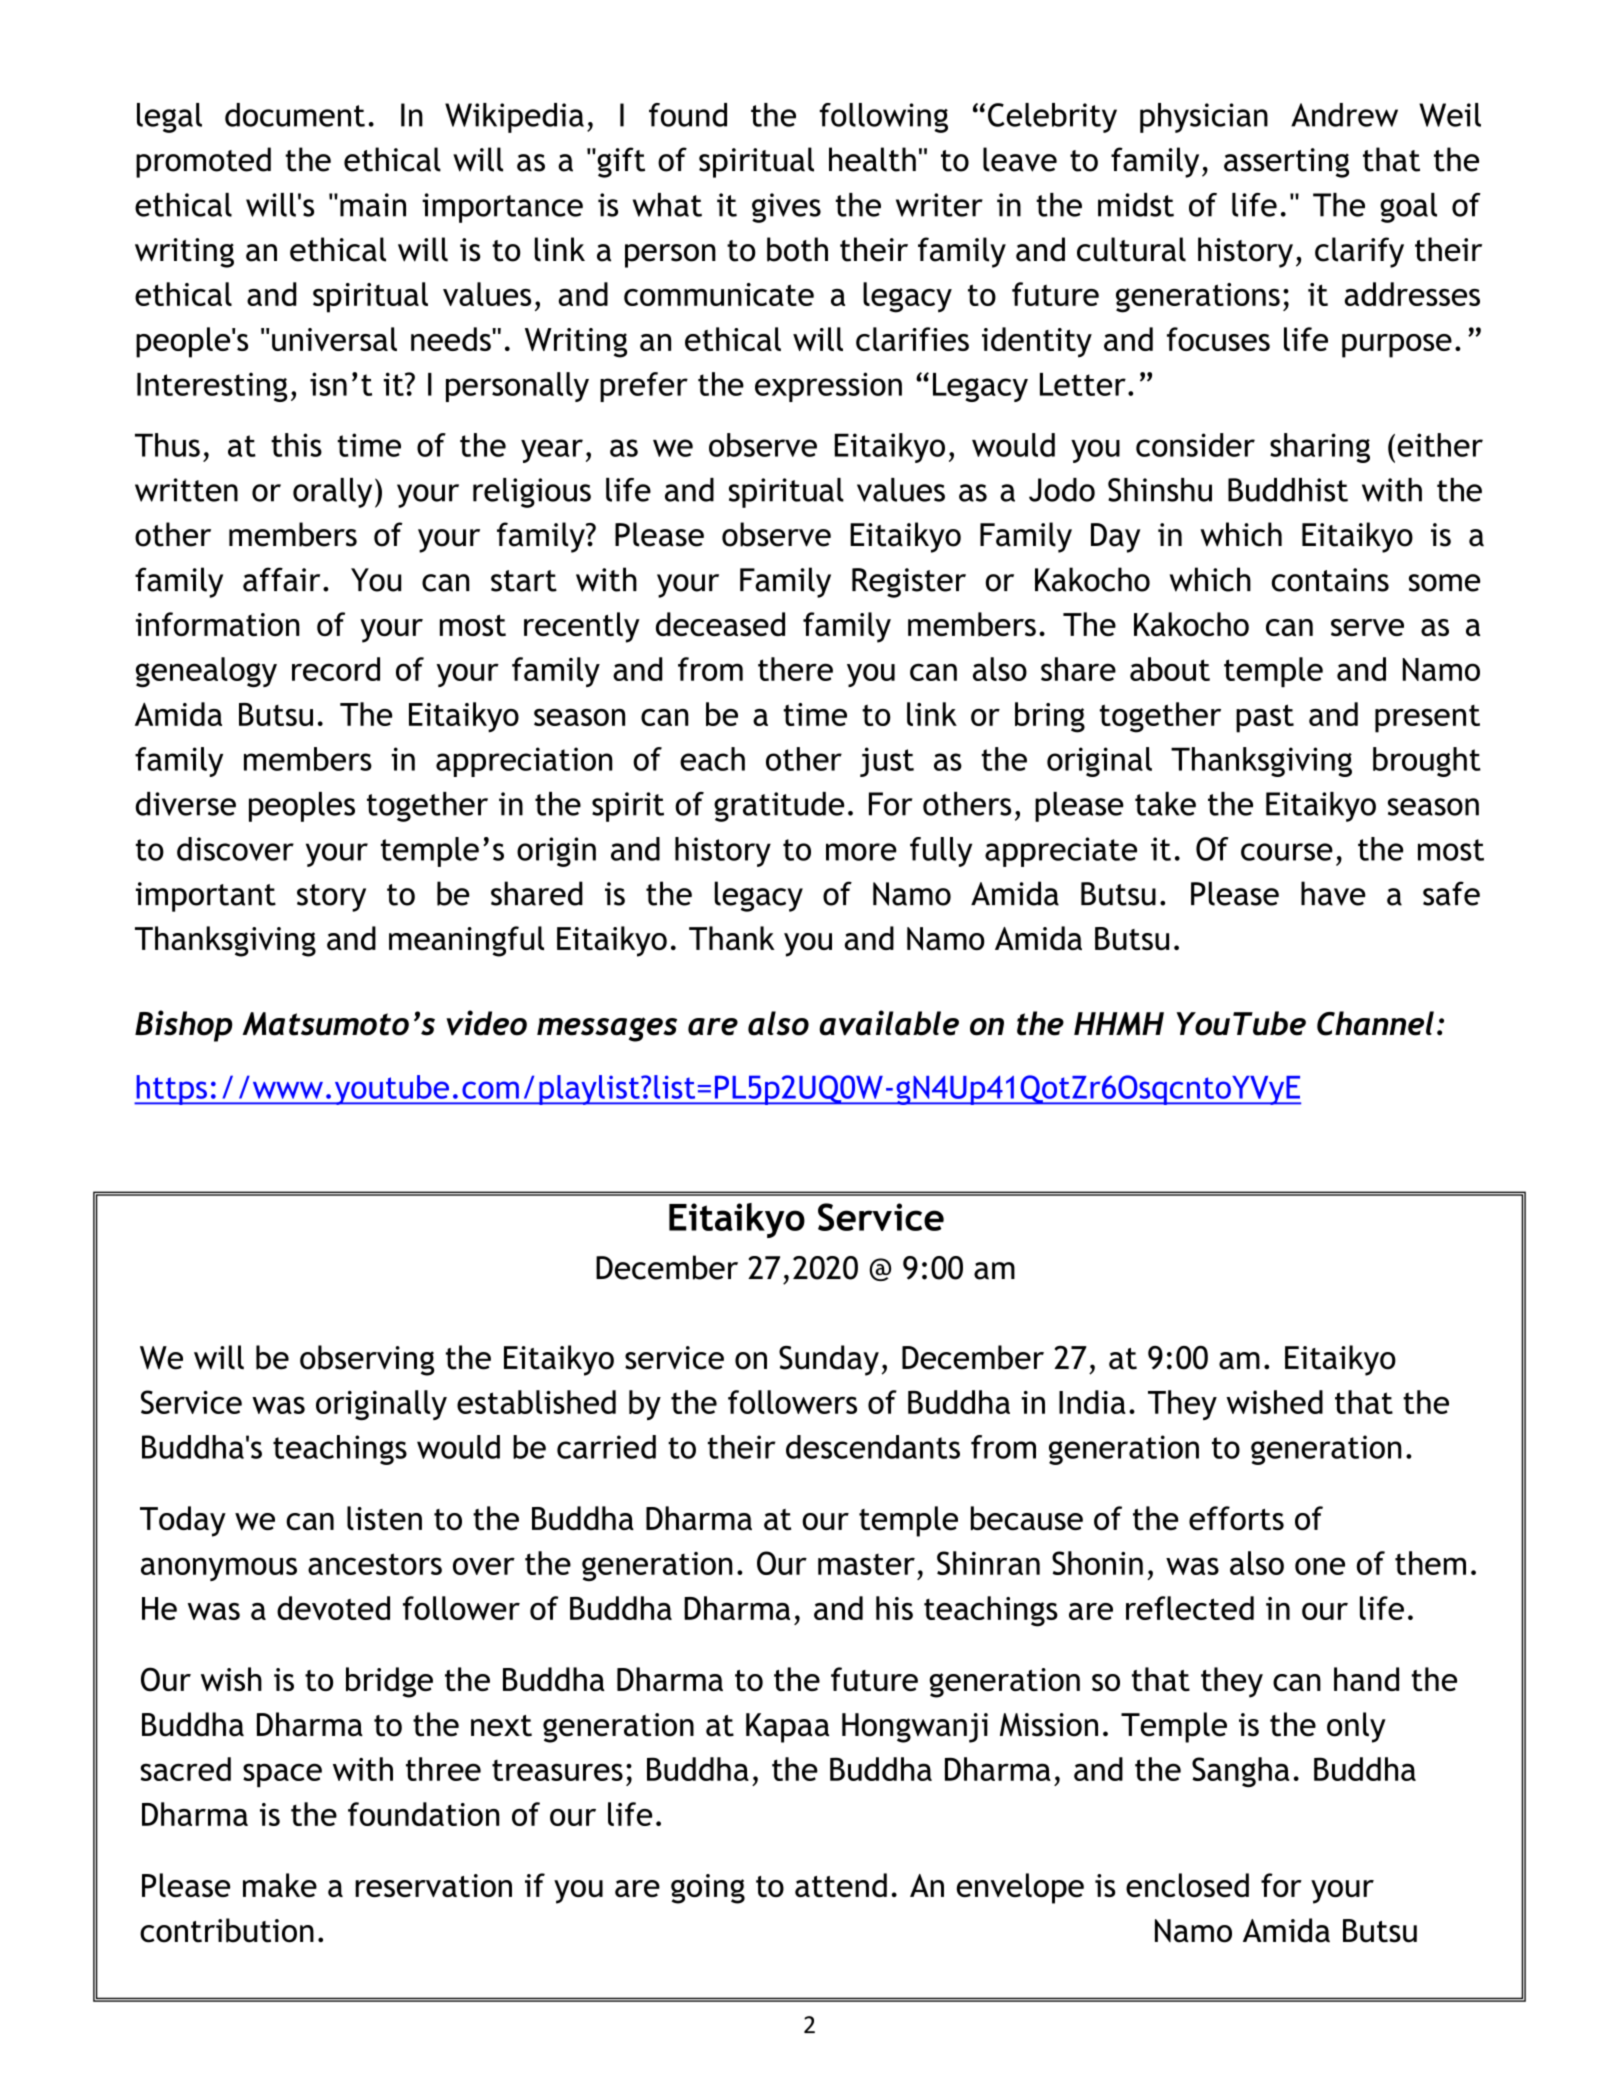 This page has width=1619, height=2095. I want to click on just, so click(887, 762).
